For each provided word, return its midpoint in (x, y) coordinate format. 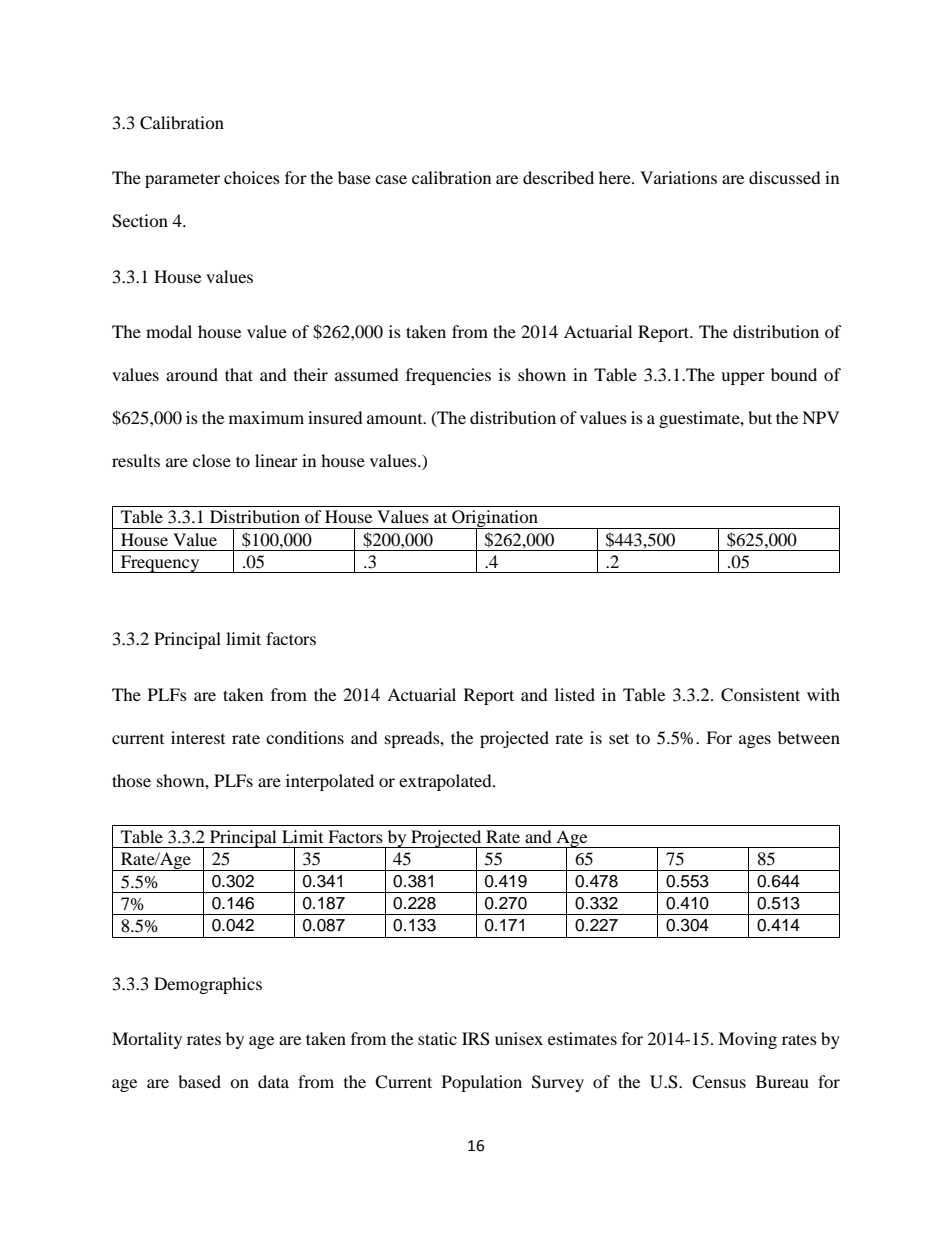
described (558, 177)
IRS (476, 1039)
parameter (182, 180)
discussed (785, 177)
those (131, 780)
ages (755, 741)
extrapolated (446, 782)
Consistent (760, 695)
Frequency (160, 564)
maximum (266, 417)
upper (743, 378)
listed (575, 694)
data (273, 1081)
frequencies (448, 376)
